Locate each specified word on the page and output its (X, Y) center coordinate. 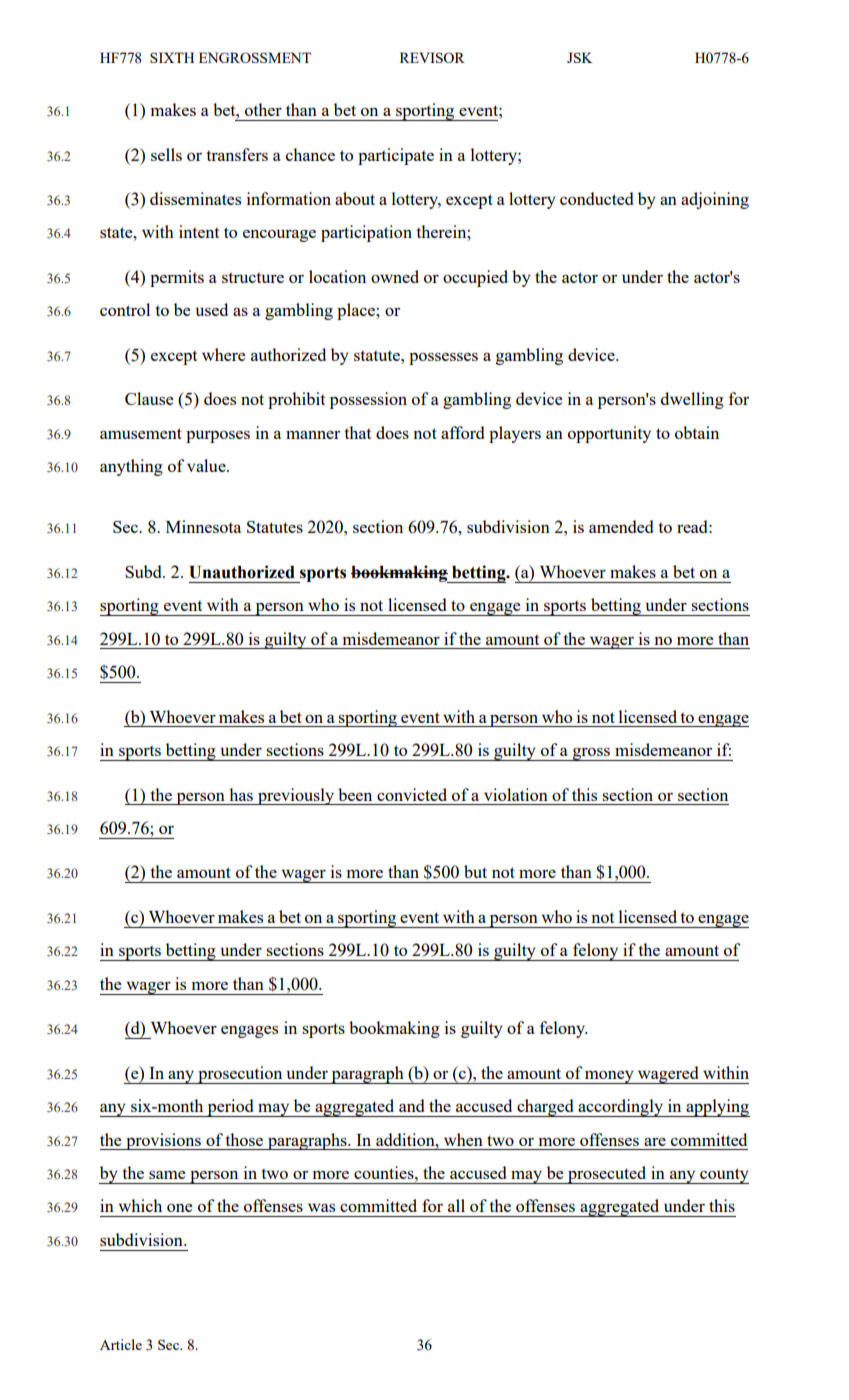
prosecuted (607, 1175)
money (609, 1077)
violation (516, 794)
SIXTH (172, 57)
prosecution (240, 1075)
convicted (412, 794)
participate (396, 156)
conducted (596, 198)
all (456, 1205)
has (241, 794)
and (411, 1105)
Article (121, 1344)
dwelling (692, 400)
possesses (443, 359)
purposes (218, 436)
